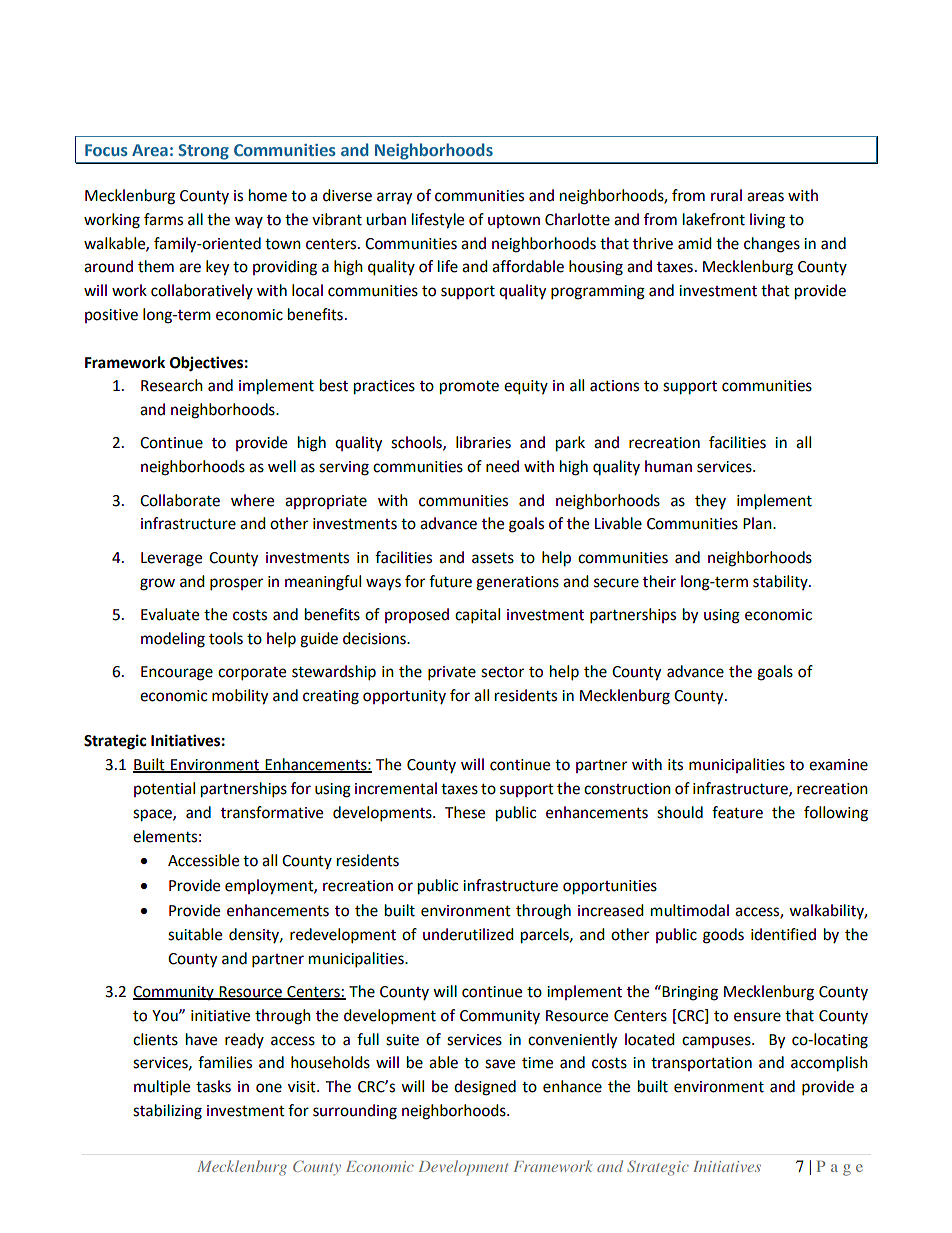  What do you see at coordinates (163, 219) in the screenshot?
I see `farms` at bounding box center [163, 219].
